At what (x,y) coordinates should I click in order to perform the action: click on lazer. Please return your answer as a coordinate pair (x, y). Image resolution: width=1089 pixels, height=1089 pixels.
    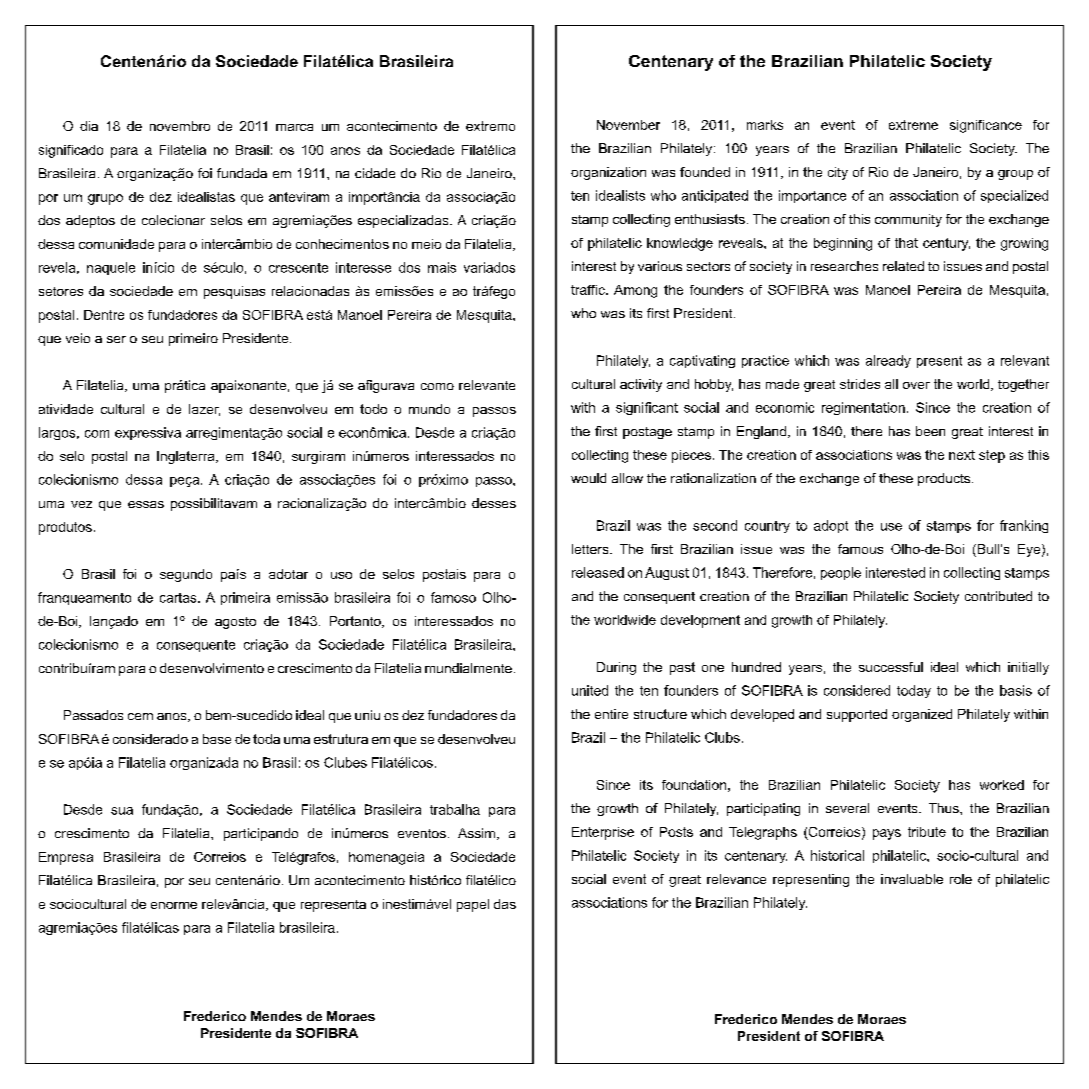
    Looking at the image, I should click on (204, 410).
